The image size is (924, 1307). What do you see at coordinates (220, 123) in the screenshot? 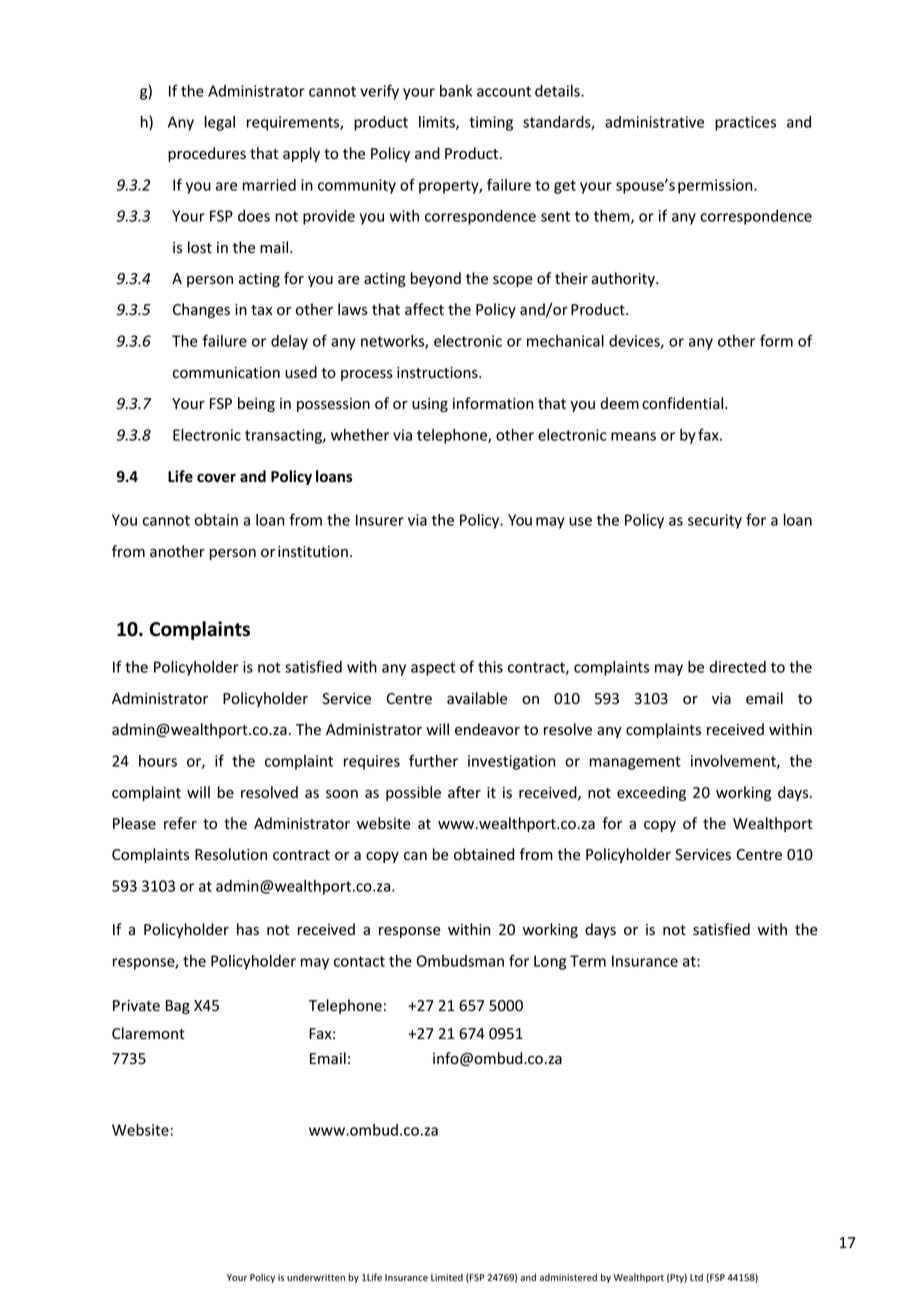
I see `legal` at bounding box center [220, 123].
